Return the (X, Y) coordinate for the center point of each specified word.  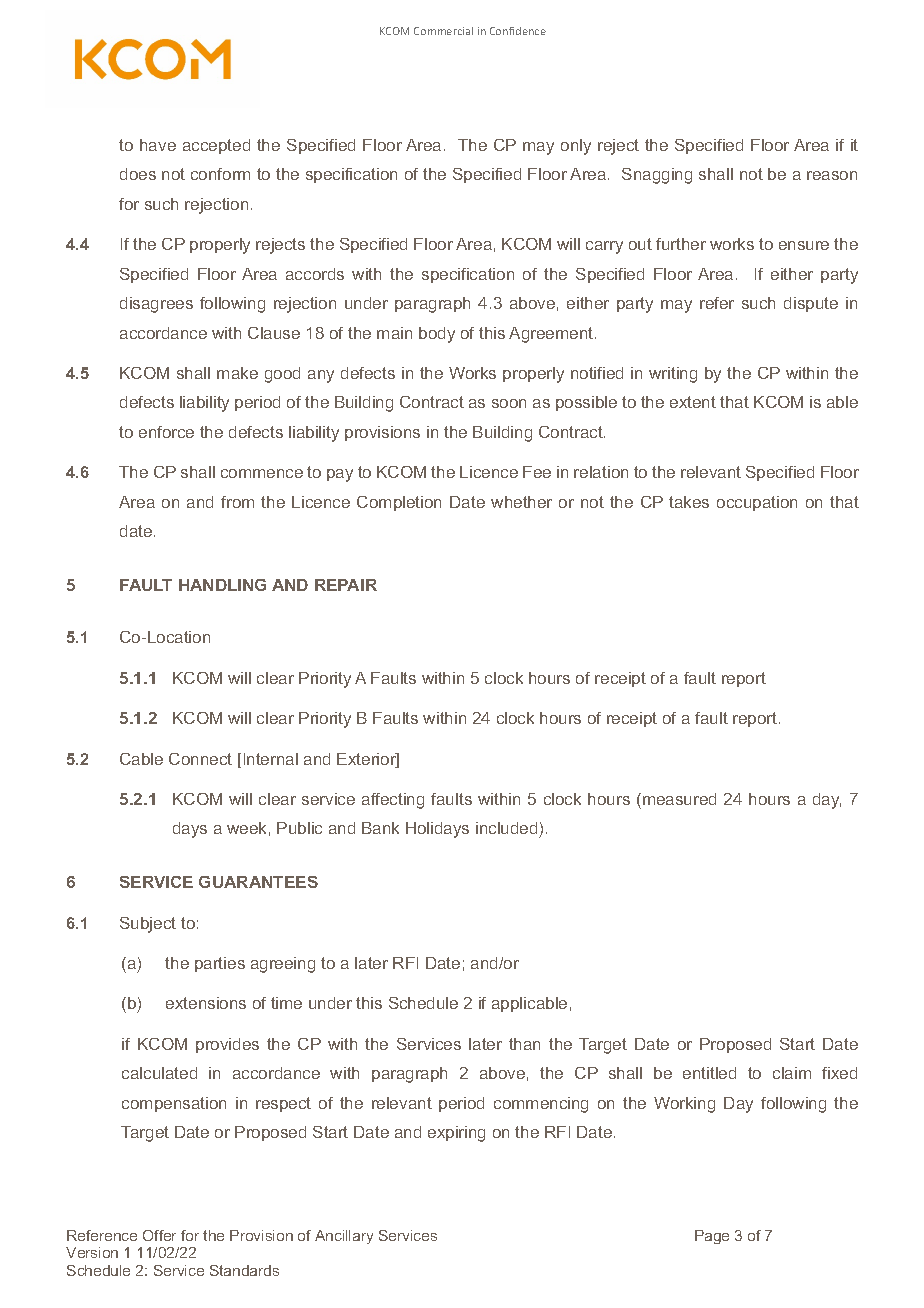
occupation (757, 503)
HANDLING (222, 585)
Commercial (443, 31)
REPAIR (346, 585)
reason (832, 175)
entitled (709, 1073)
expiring (456, 1134)
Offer (159, 1235)
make (237, 373)
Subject (148, 925)
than (524, 1044)
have (158, 145)
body (437, 335)
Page (712, 1237)
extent (693, 402)
